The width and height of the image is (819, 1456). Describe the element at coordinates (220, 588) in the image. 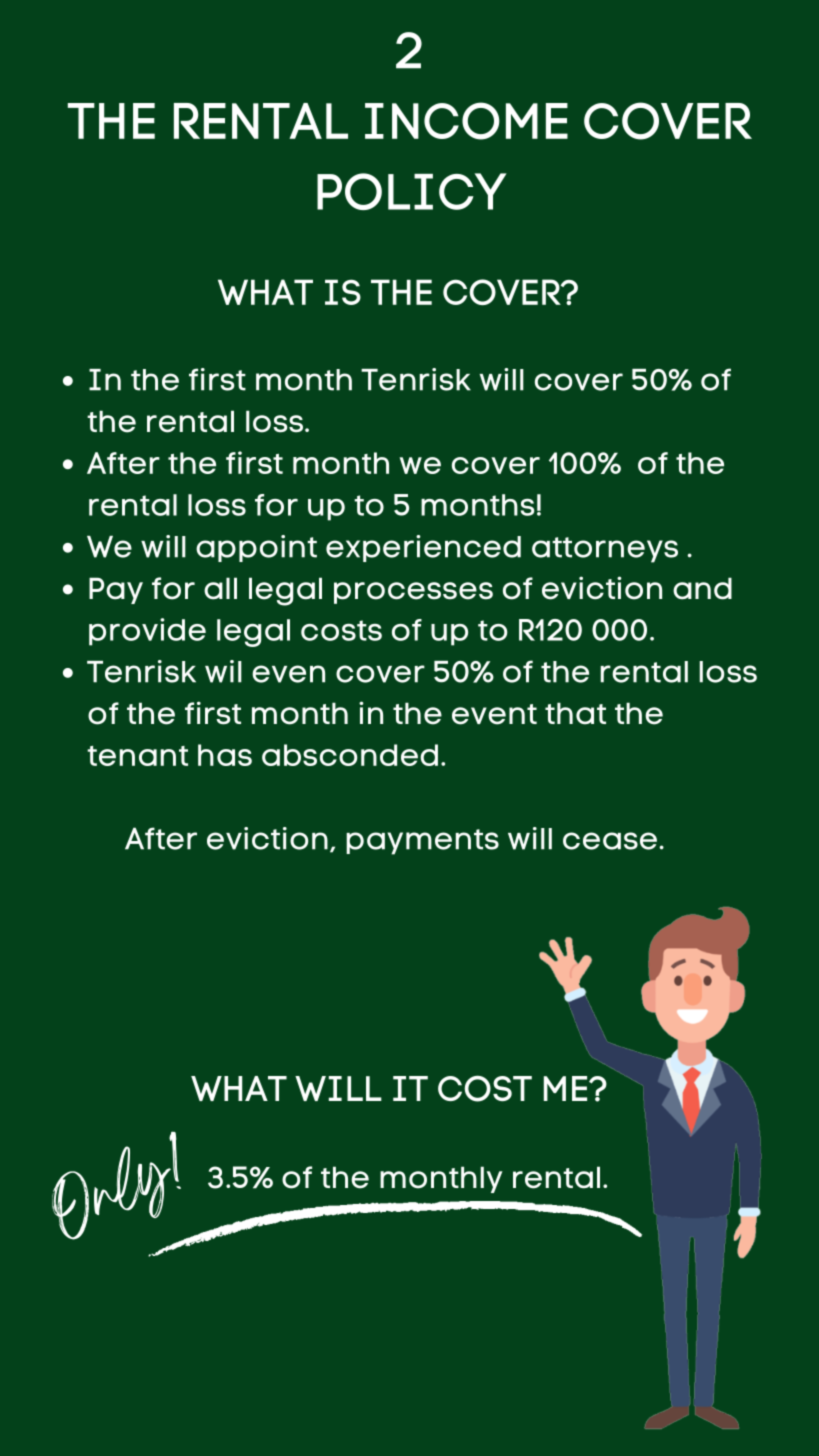

I see `all` at that location.
